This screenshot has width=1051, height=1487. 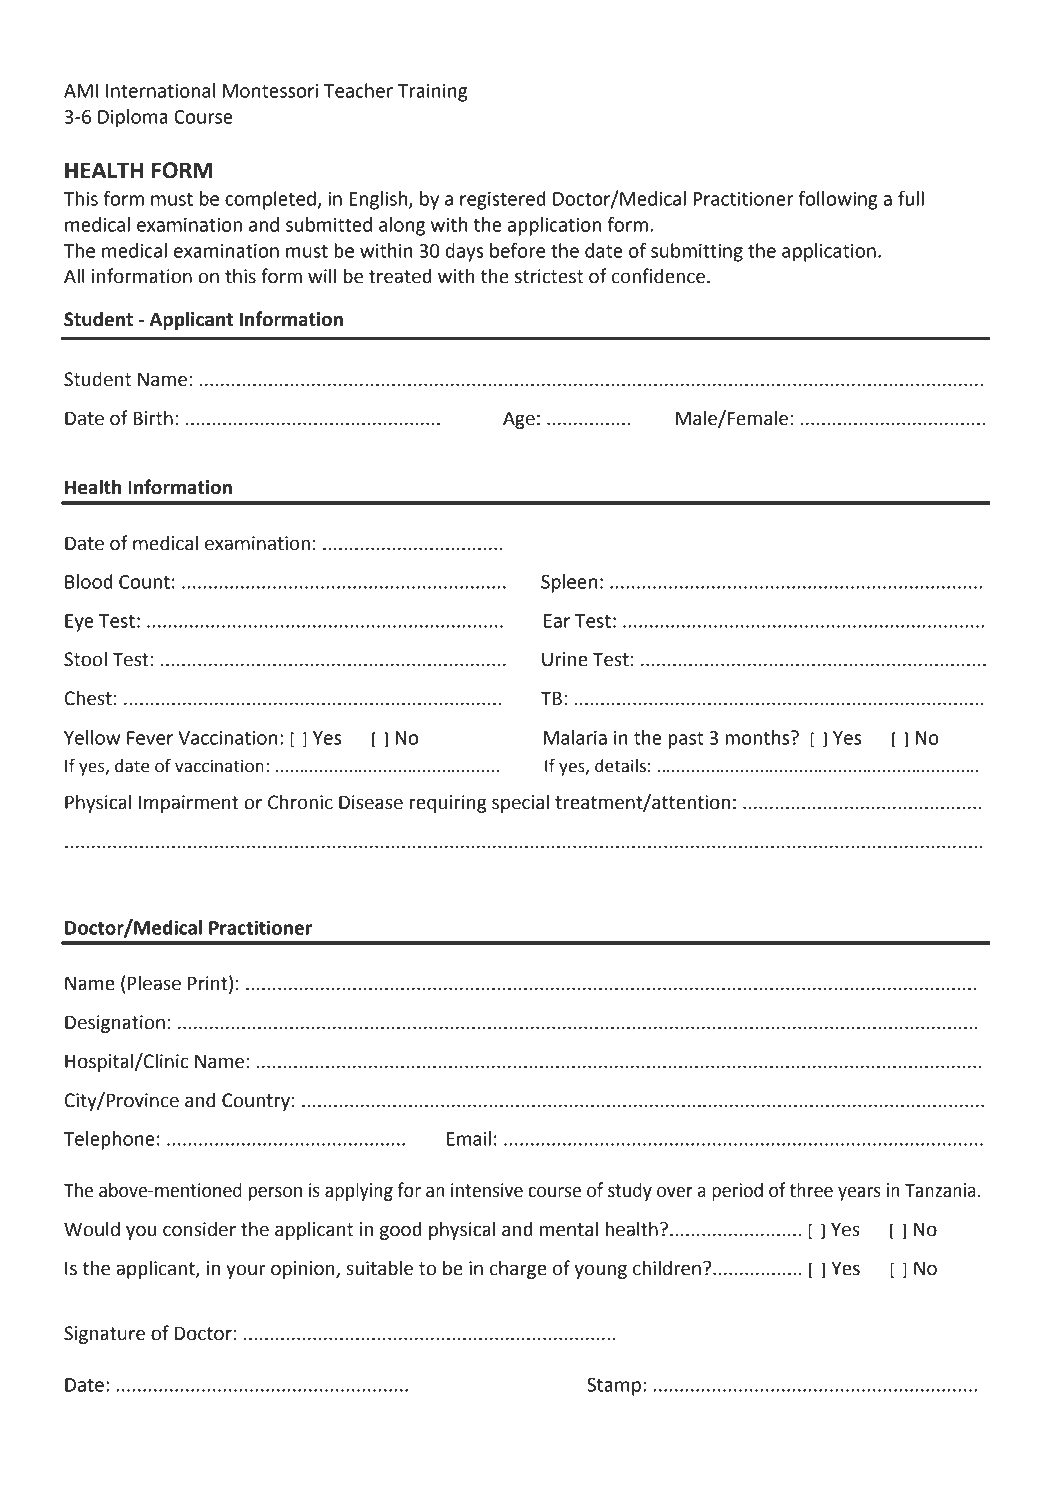 I want to click on children, so click(x=667, y=1268).
